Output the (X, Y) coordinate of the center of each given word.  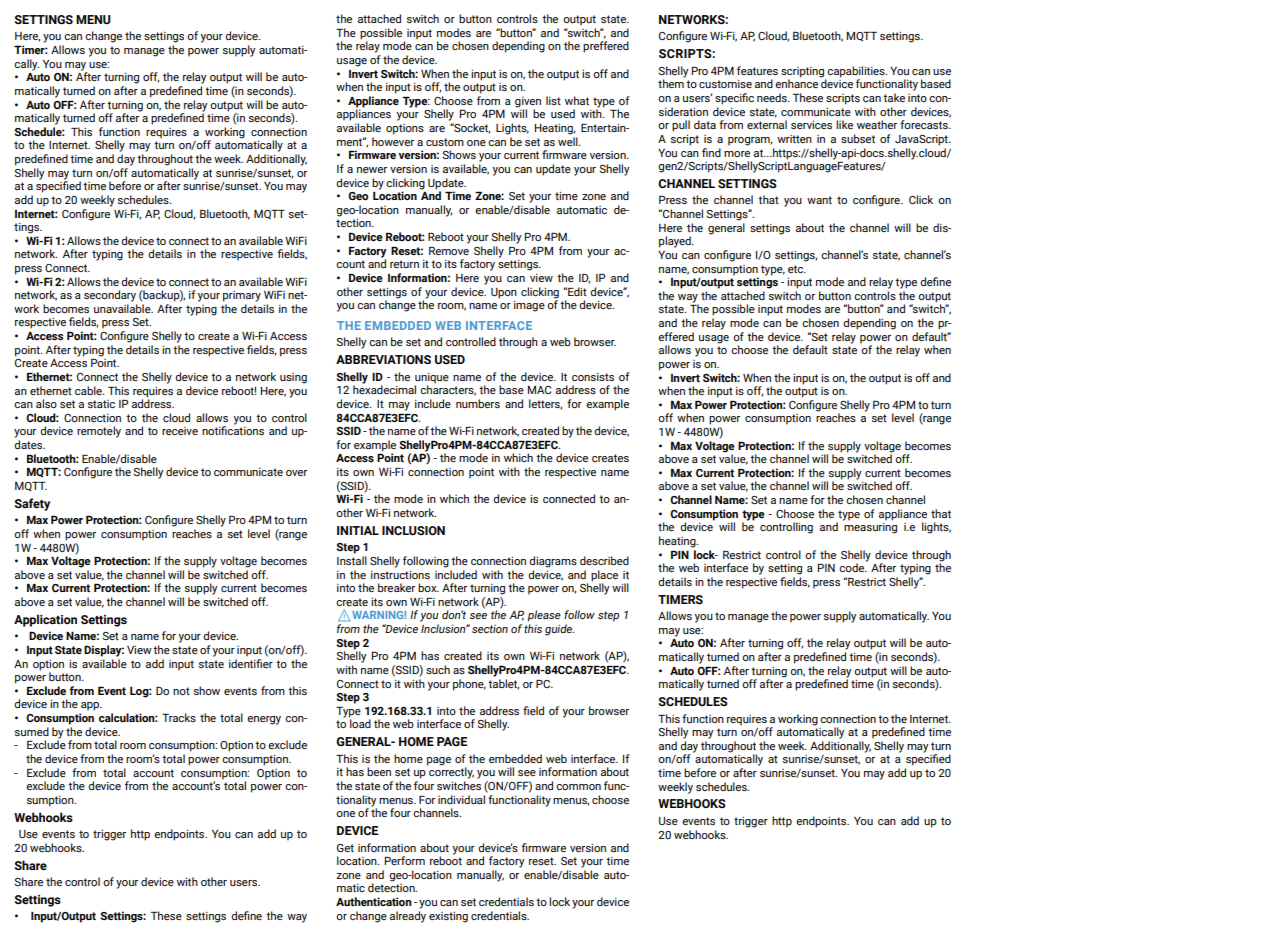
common (578, 787)
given (528, 103)
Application (45, 620)
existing (448, 917)
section (490, 629)
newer (372, 170)
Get (345, 848)
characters (448, 389)
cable (89, 390)
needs (773, 97)
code (853, 566)
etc (797, 269)
